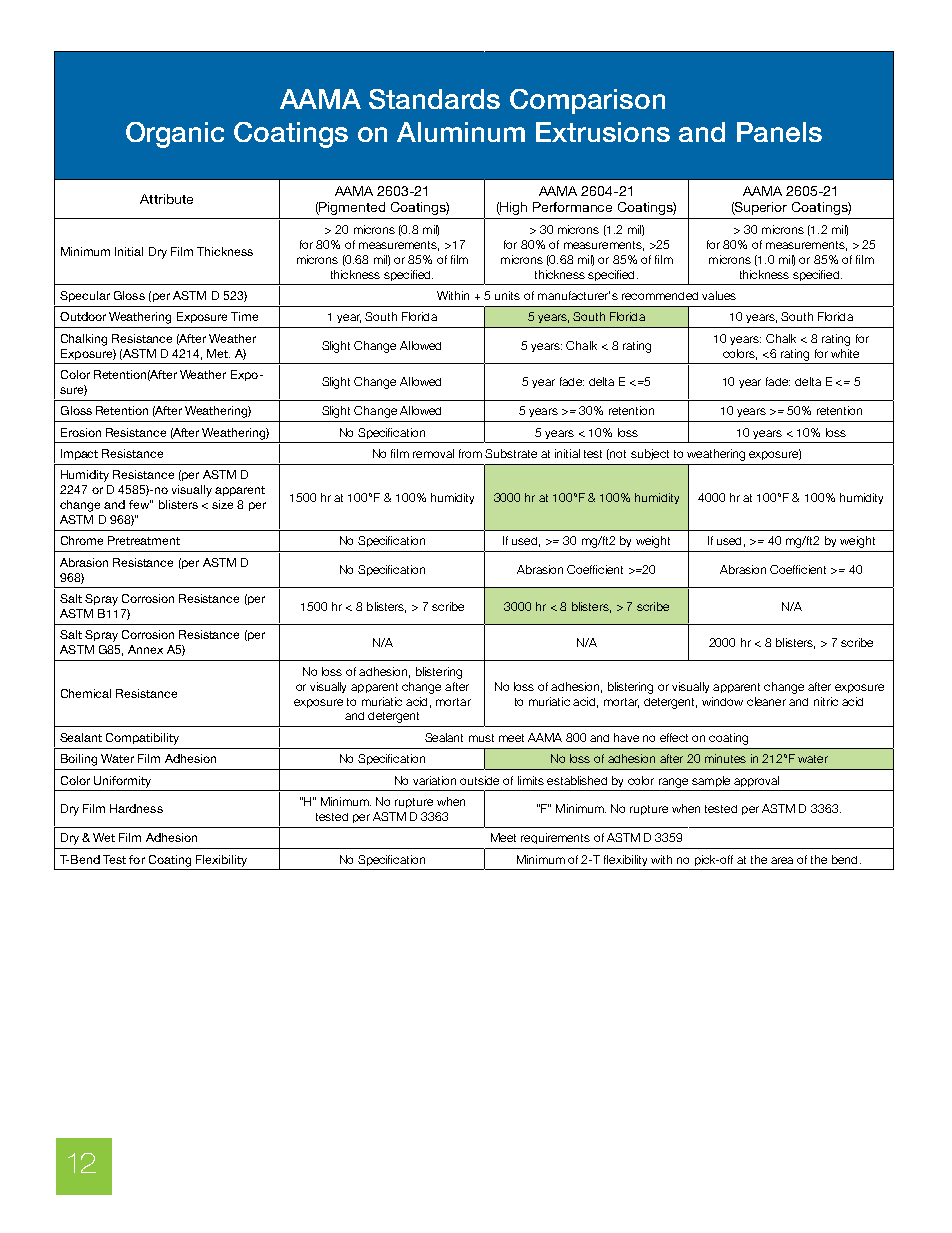 The height and width of the image is (1233, 952). Describe the element at coordinates (779, 132) in the image. I see `Panels` at that location.
